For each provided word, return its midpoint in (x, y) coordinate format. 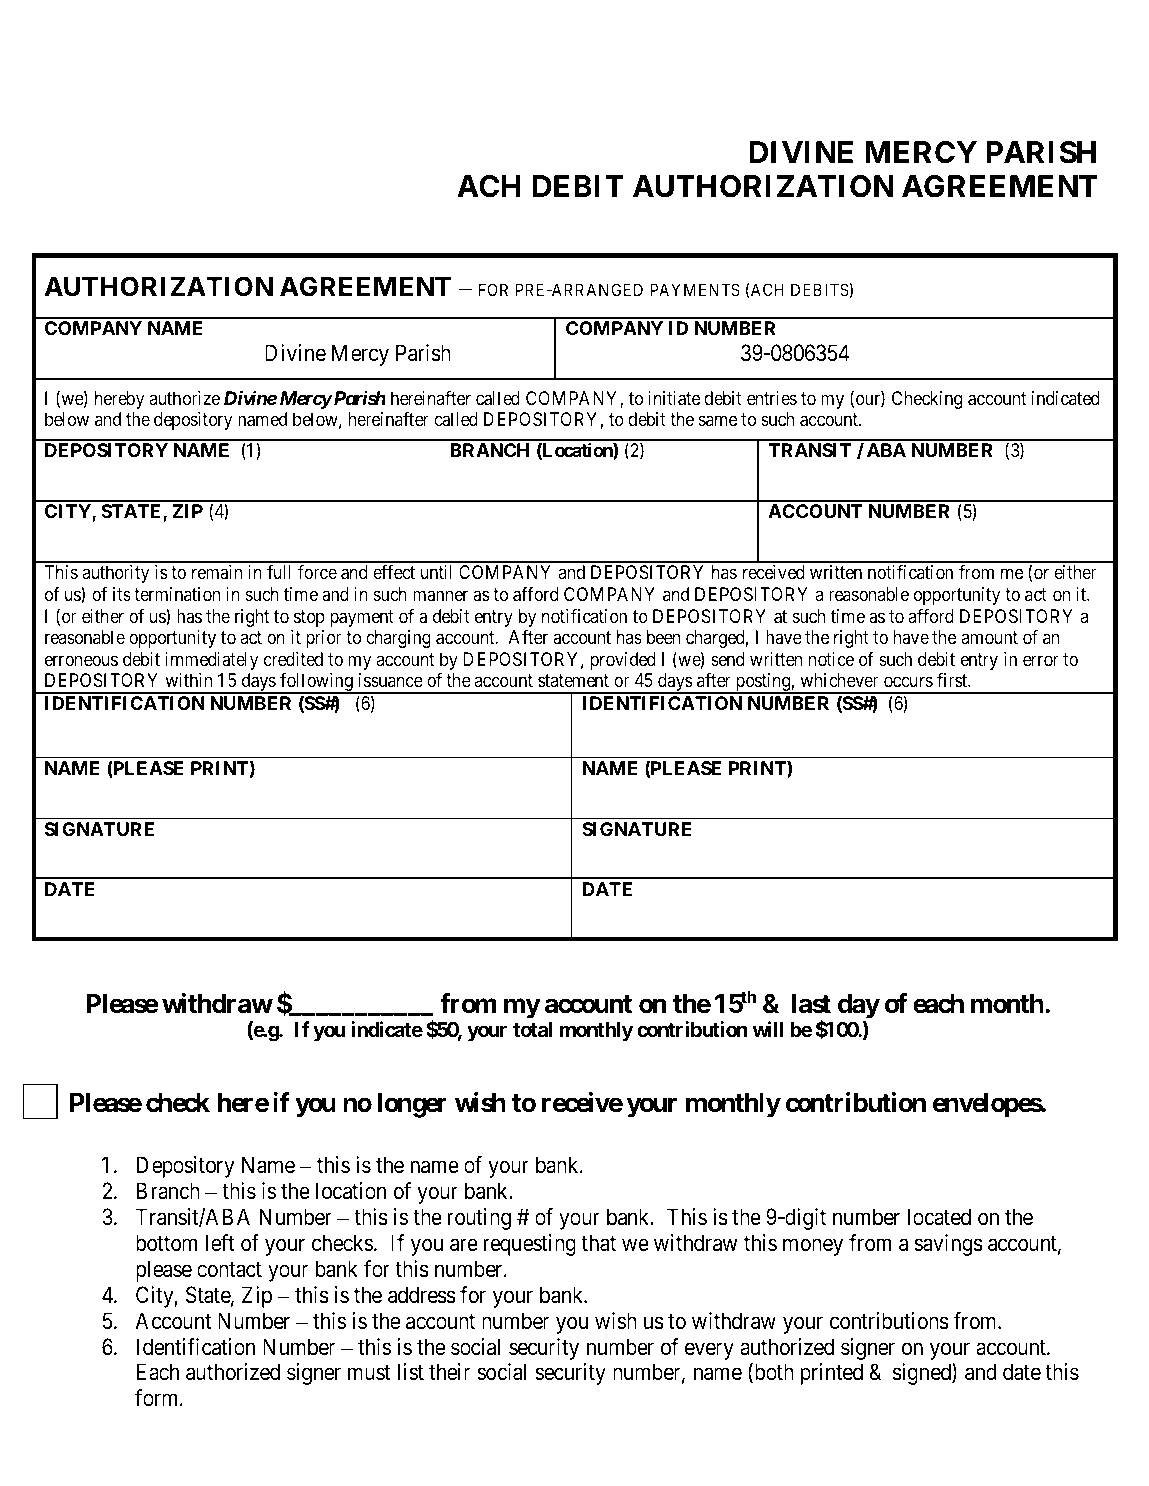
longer (412, 1105)
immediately (211, 661)
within (188, 680)
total (532, 1029)
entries (772, 398)
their (449, 1372)
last (811, 1004)
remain (217, 572)
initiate (674, 398)
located (939, 1217)
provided (622, 661)
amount (990, 637)
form (158, 1398)
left (220, 1243)
